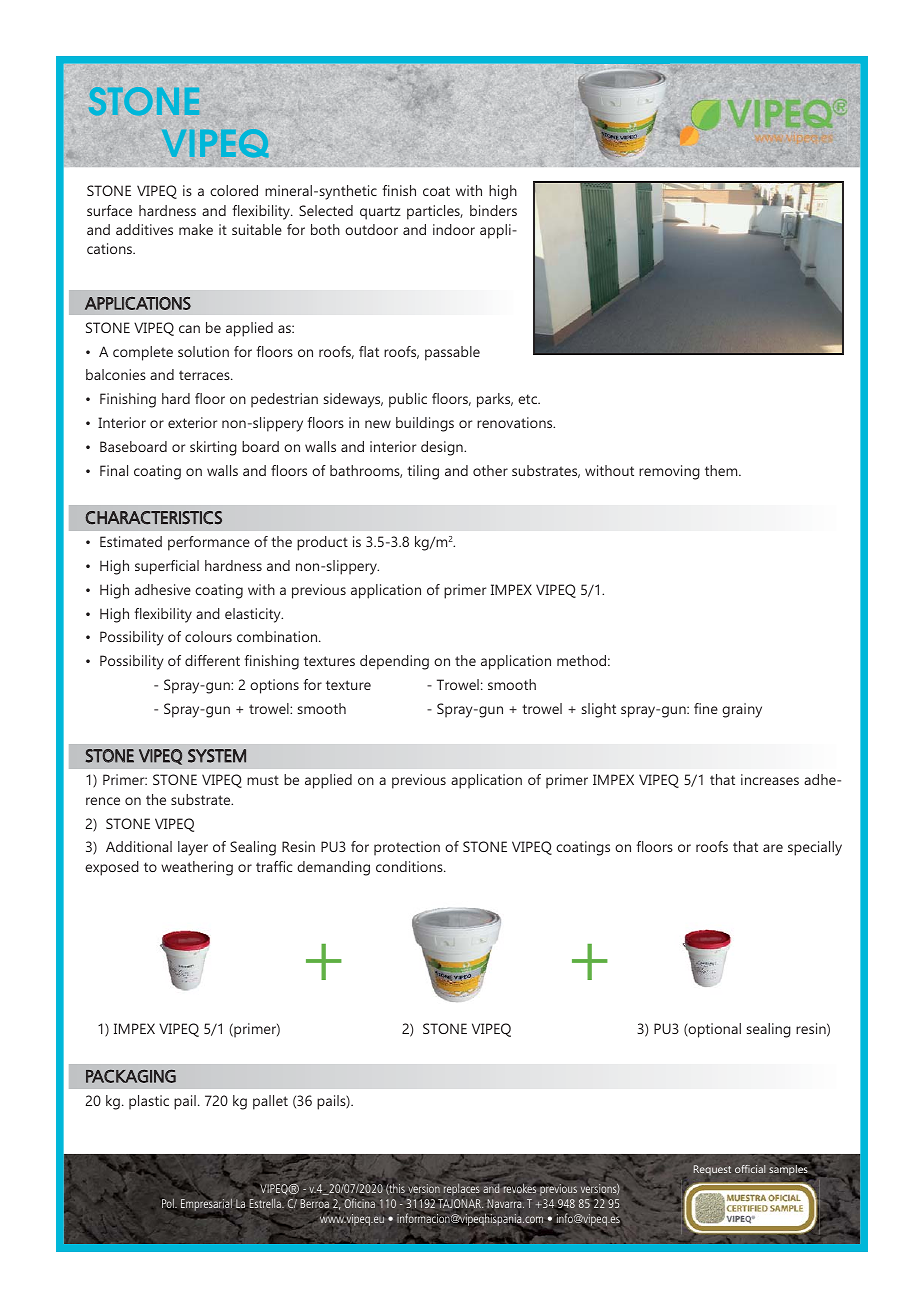  What do you see at coordinates (394, 662) in the page?
I see `depending` at bounding box center [394, 662].
